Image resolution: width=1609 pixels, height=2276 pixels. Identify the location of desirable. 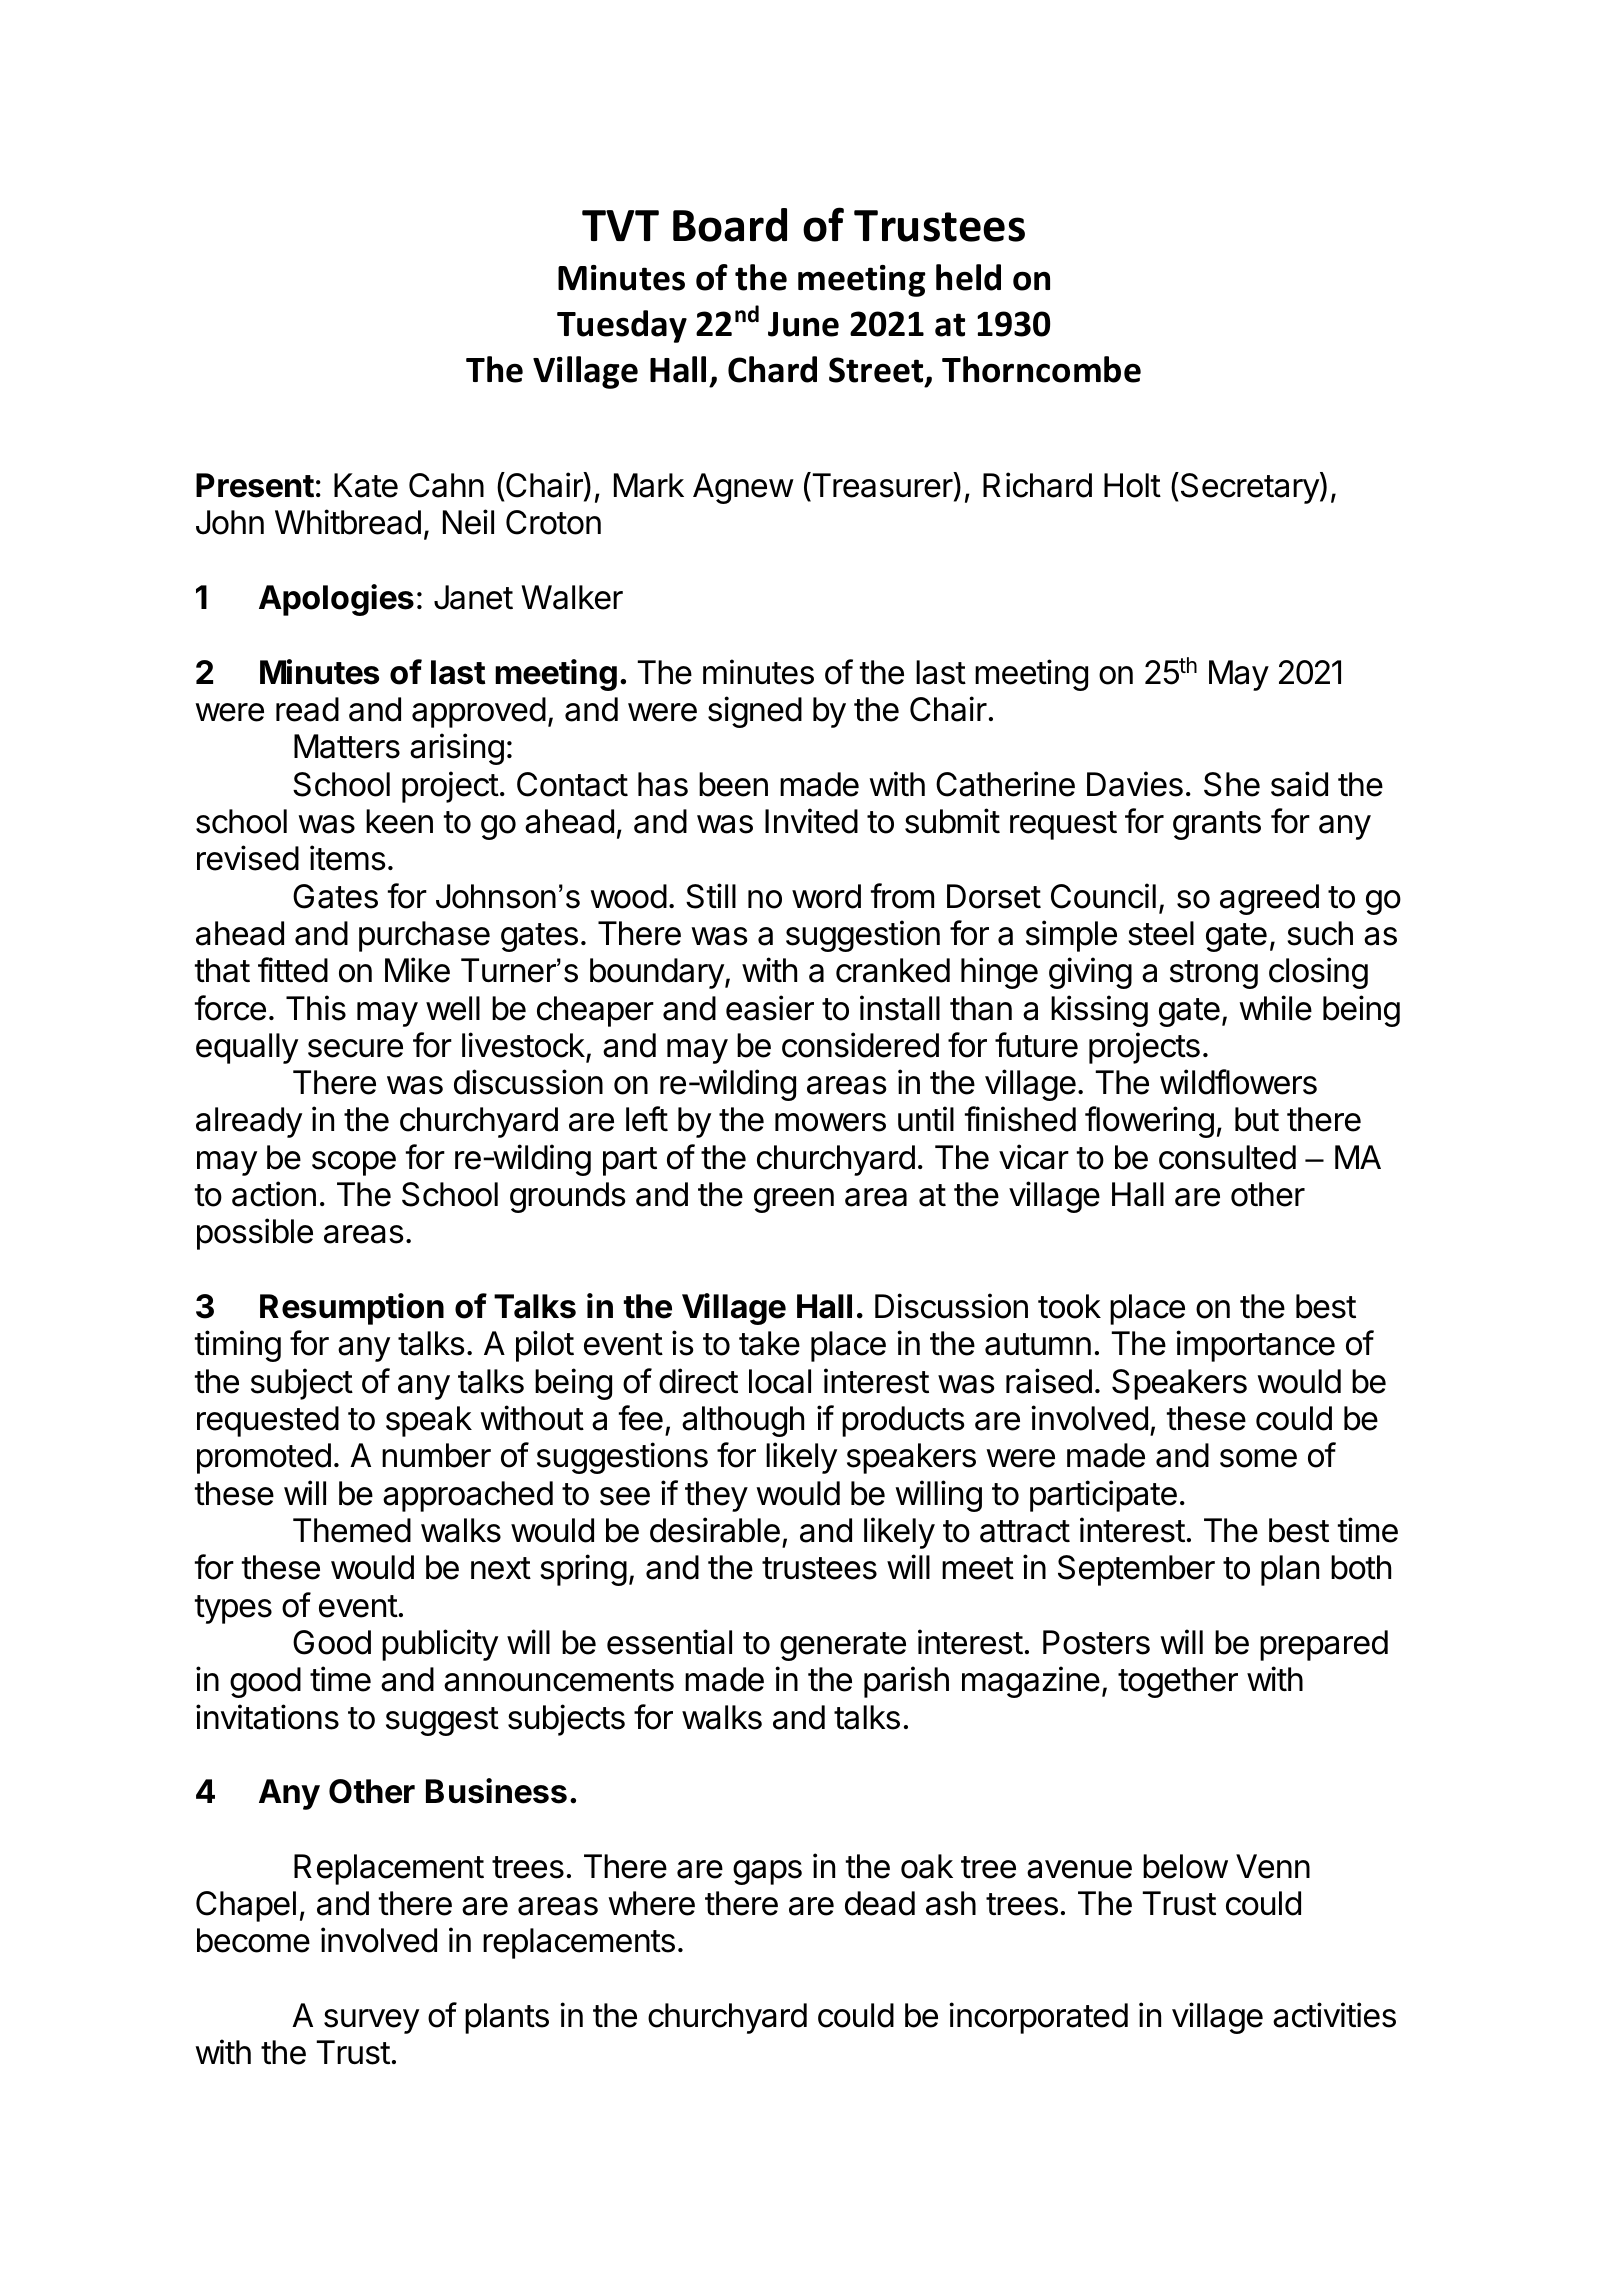
(715, 1530).
